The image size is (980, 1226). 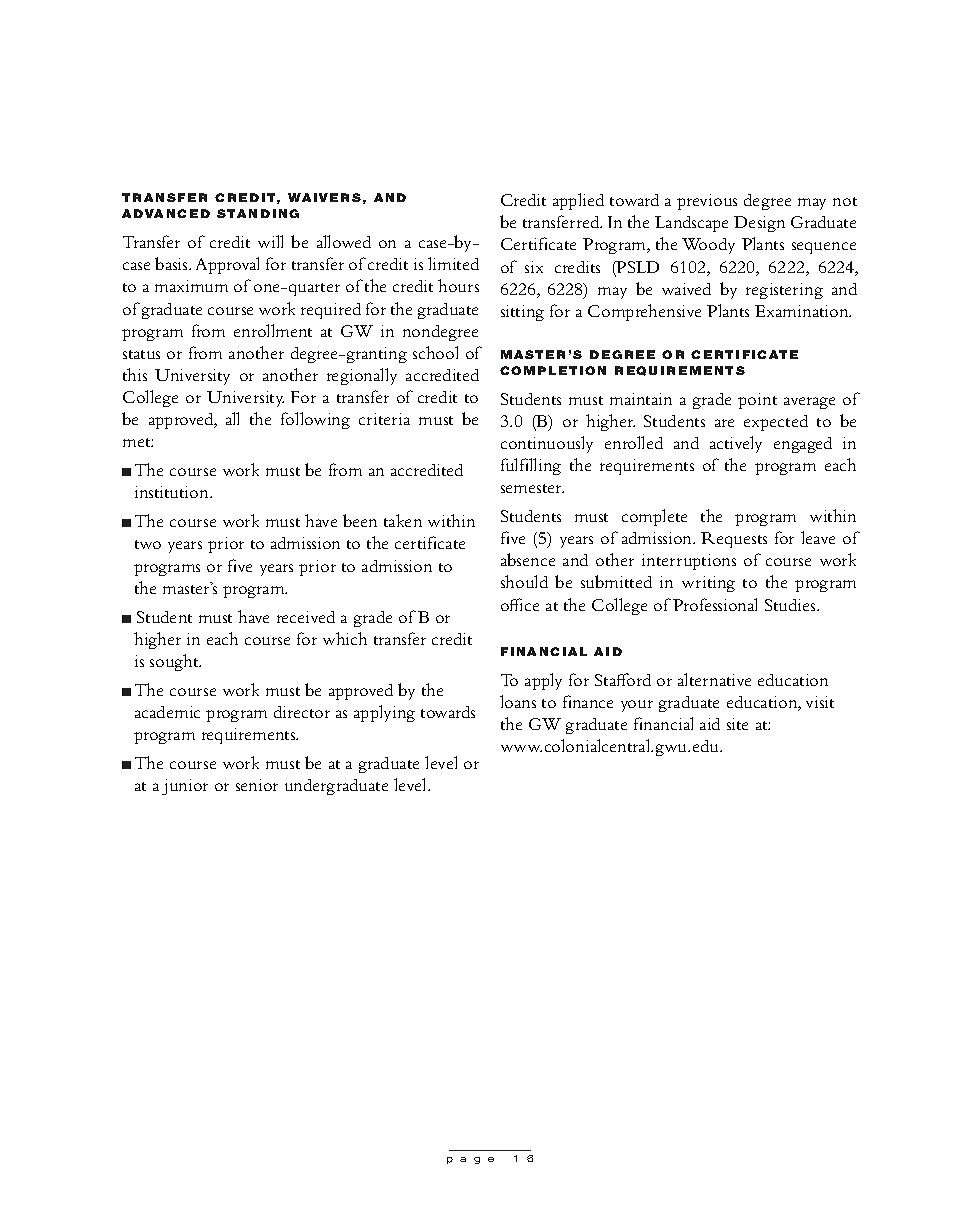 What do you see at coordinates (654, 517) in the screenshot?
I see `complete` at bounding box center [654, 517].
